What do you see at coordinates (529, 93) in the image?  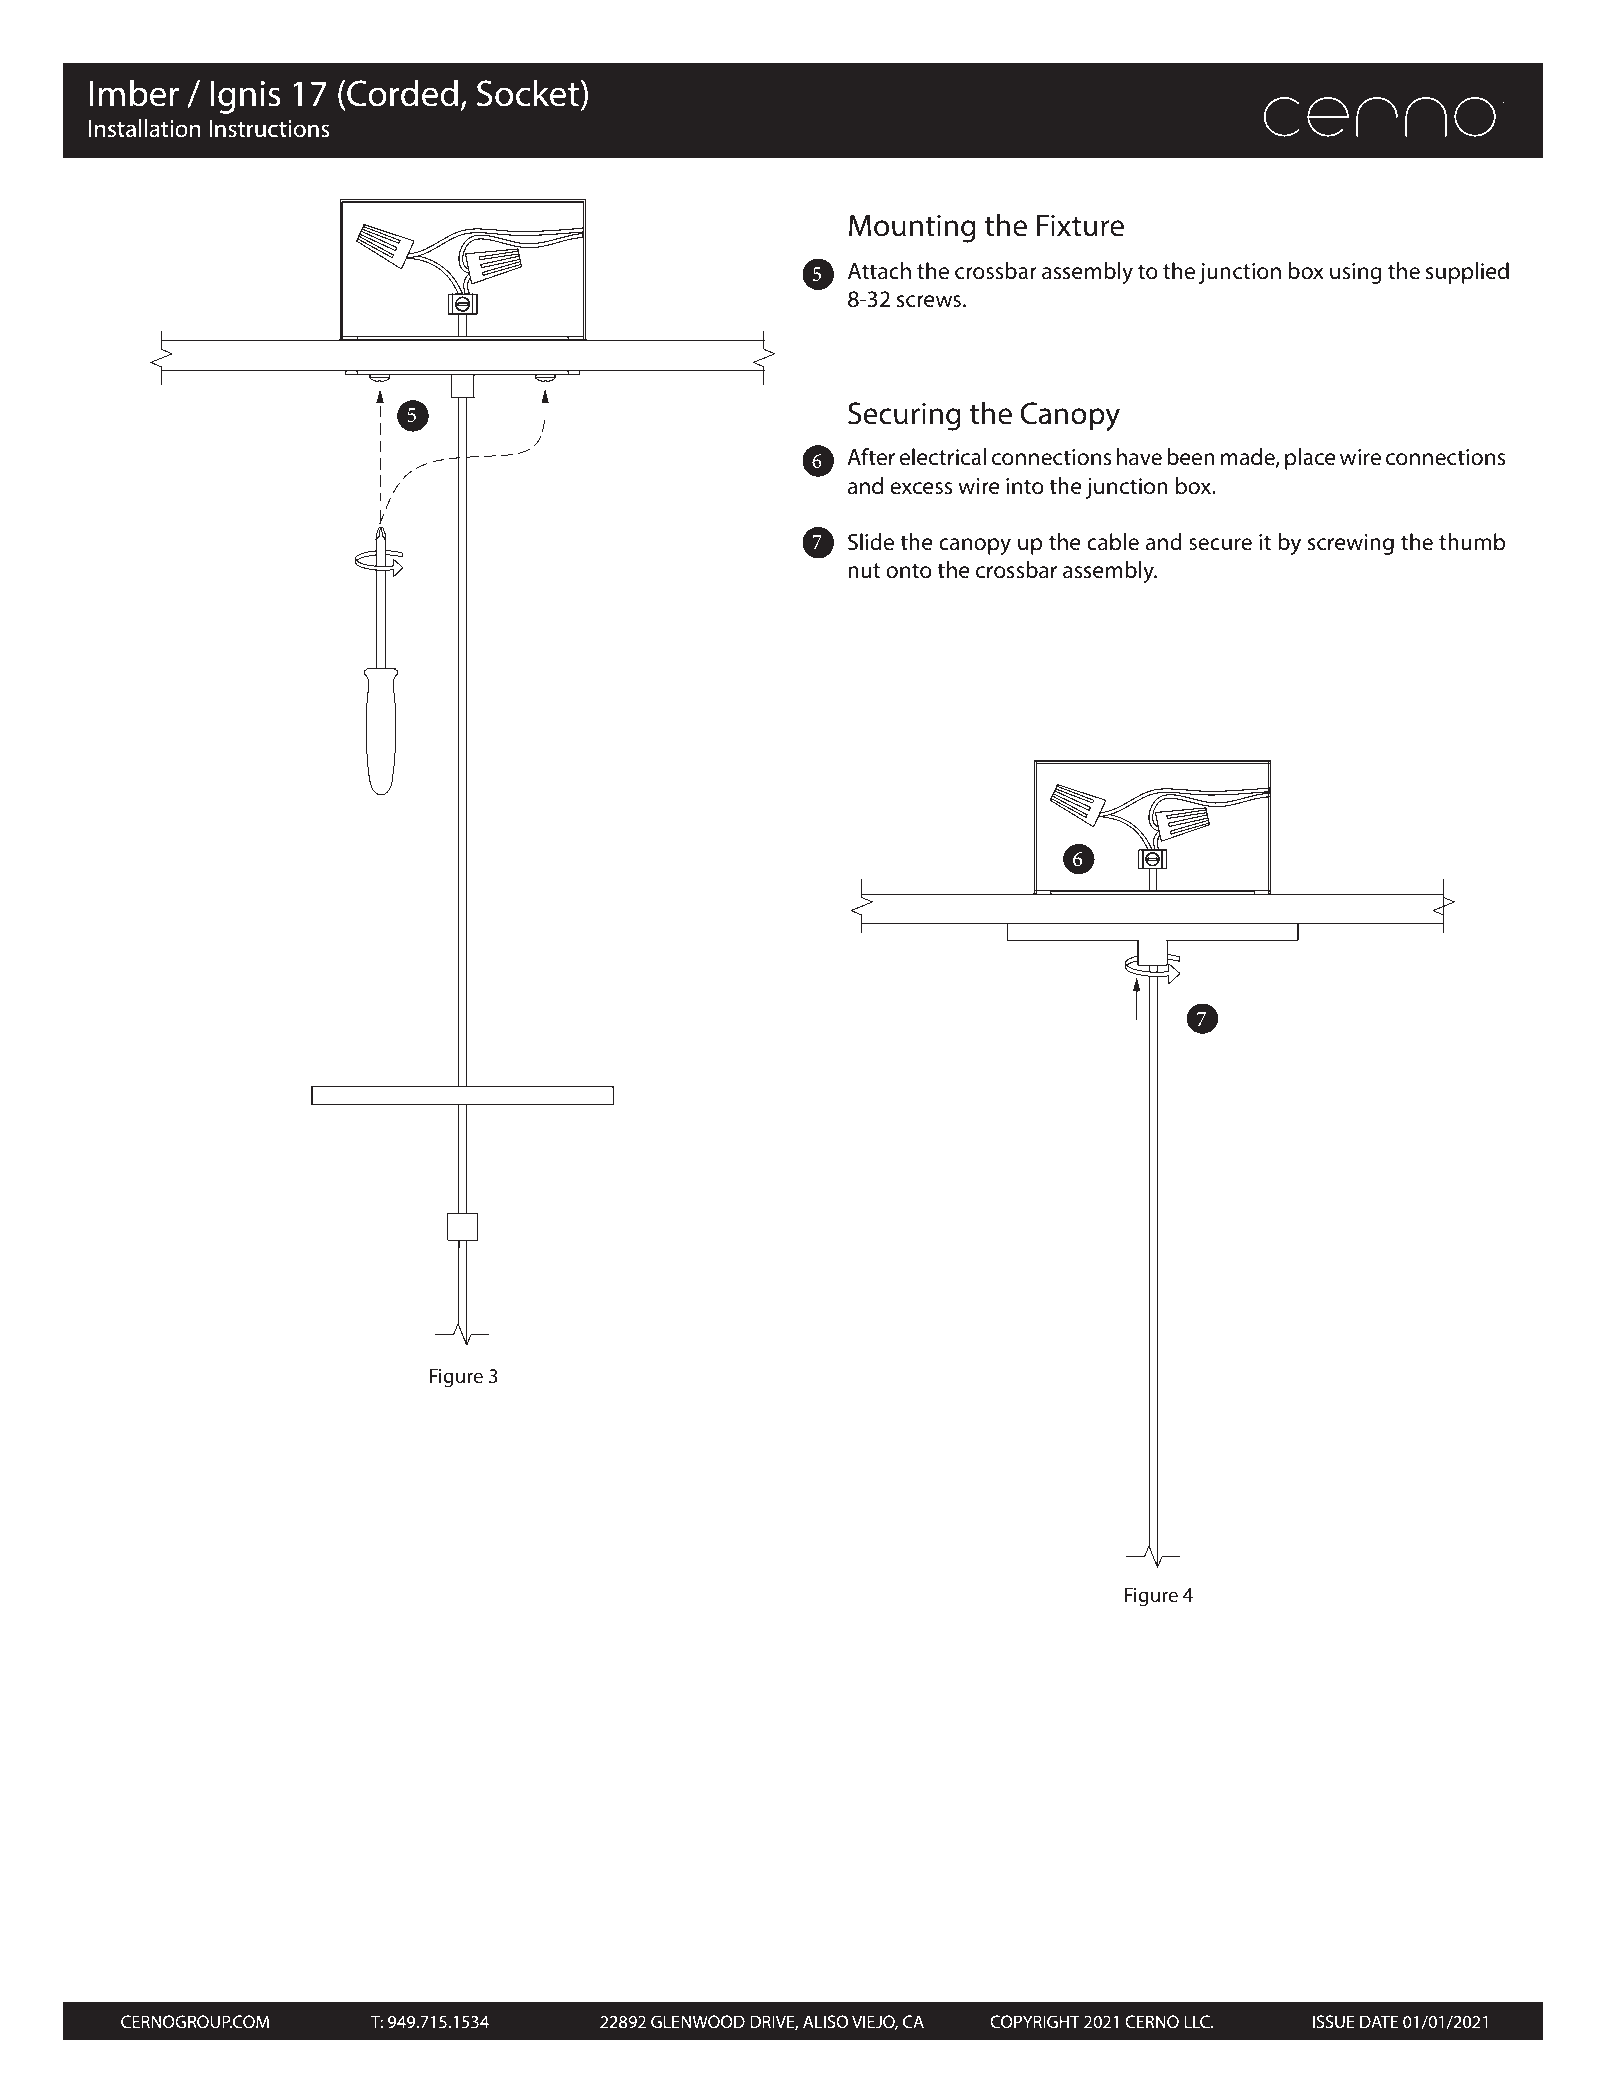 I see `Socket` at bounding box center [529, 93].
